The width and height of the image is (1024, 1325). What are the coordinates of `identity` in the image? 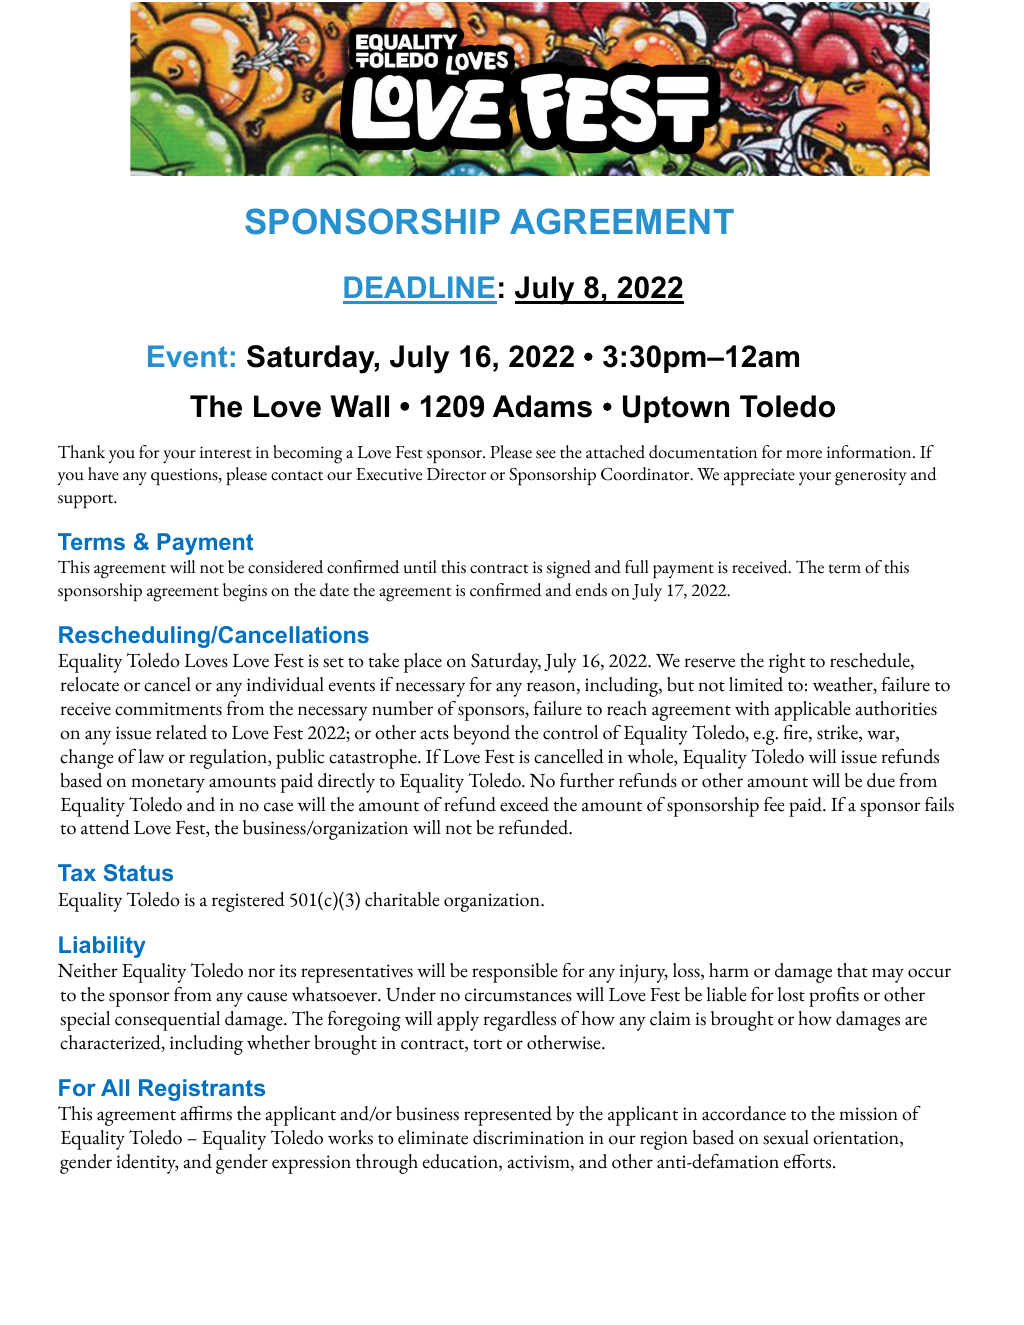 It's located at (147, 1164).
